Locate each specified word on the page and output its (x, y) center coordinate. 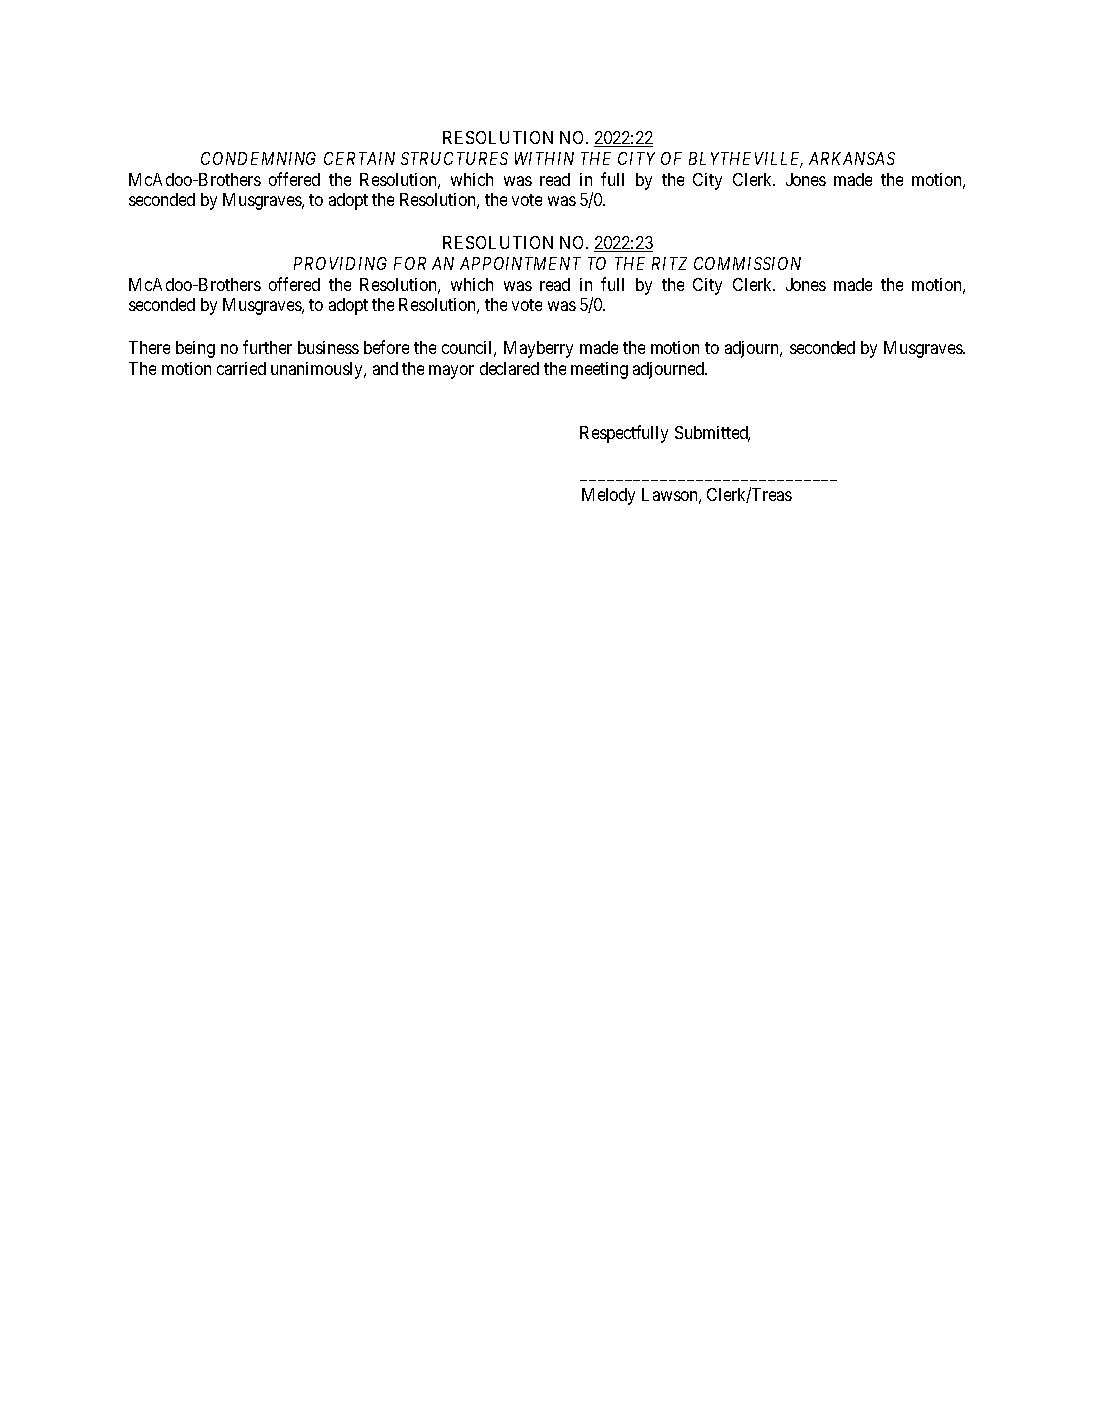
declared (509, 368)
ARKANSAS (852, 158)
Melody (608, 496)
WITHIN (544, 158)
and (385, 368)
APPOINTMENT (520, 263)
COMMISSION (747, 263)
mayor (451, 372)
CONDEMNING (258, 158)
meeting (599, 370)
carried (241, 368)
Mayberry (538, 349)
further (267, 347)
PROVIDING (340, 263)
